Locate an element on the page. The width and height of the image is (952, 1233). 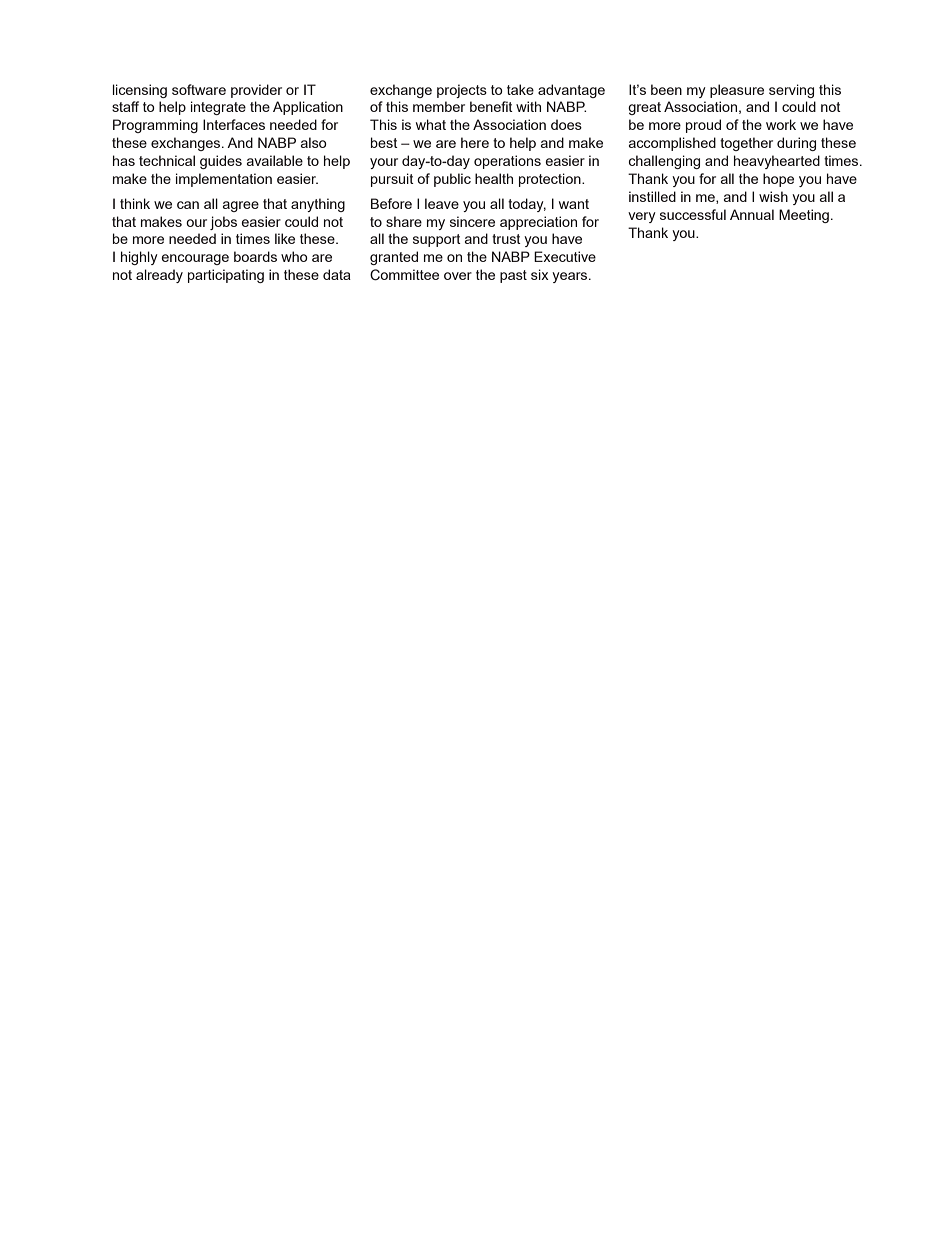
participating is located at coordinates (226, 276).
